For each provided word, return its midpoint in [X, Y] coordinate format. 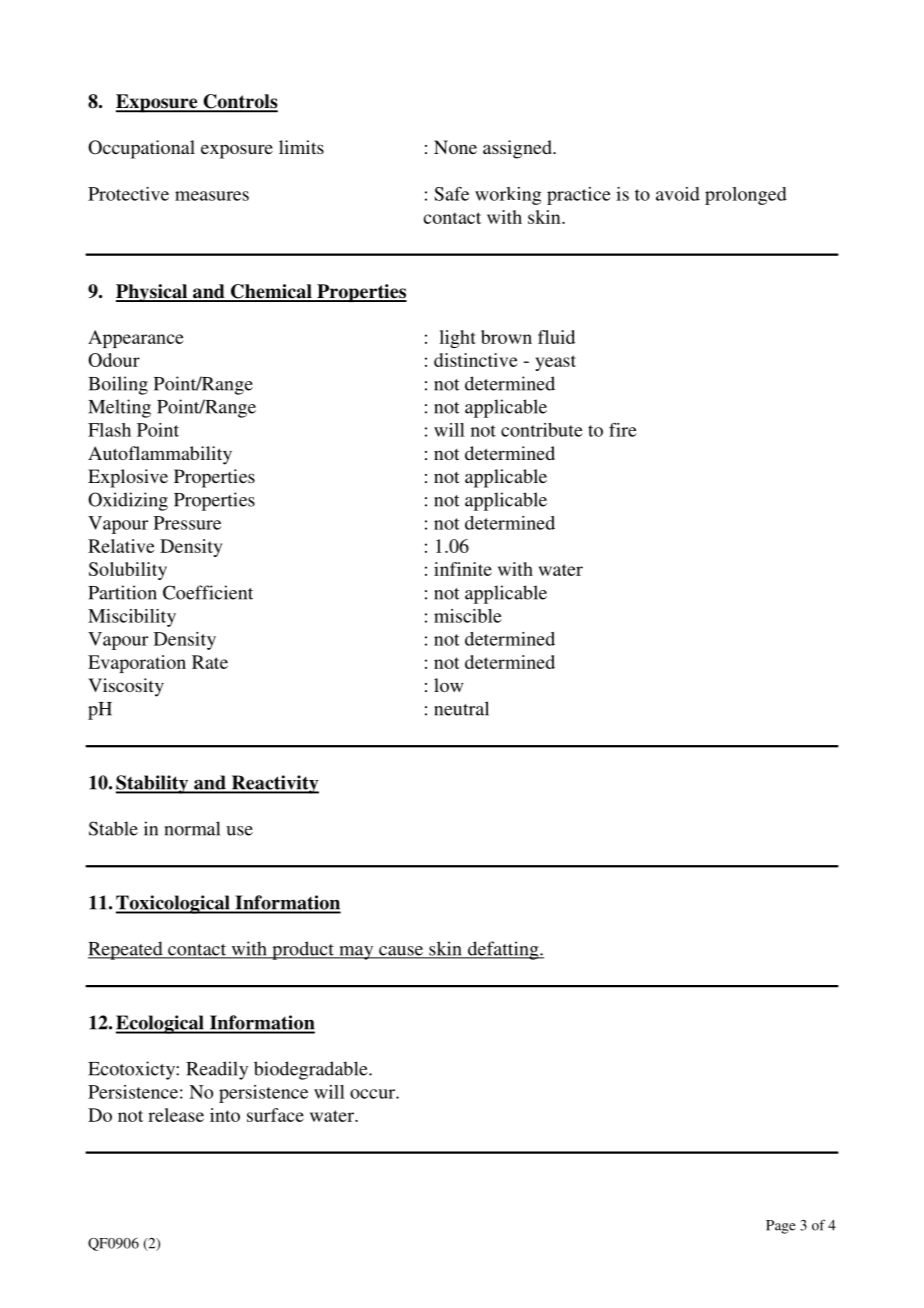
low [448, 685]
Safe [451, 194]
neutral [461, 708]
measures [212, 196]
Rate [210, 662]
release [176, 1115]
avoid [678, 194]
